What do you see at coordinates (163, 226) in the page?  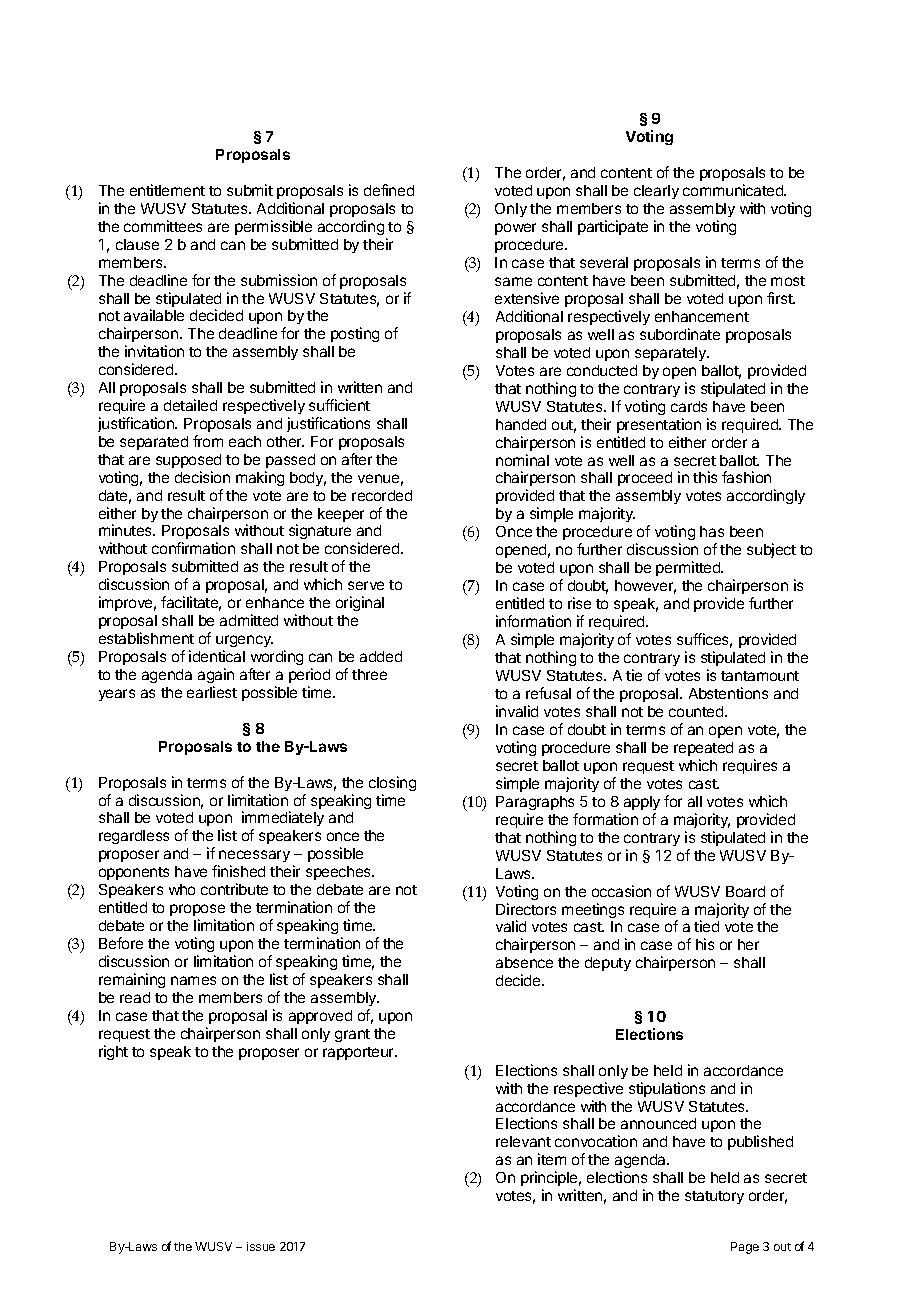 I see `committees` at bounding box center [163, 226].
